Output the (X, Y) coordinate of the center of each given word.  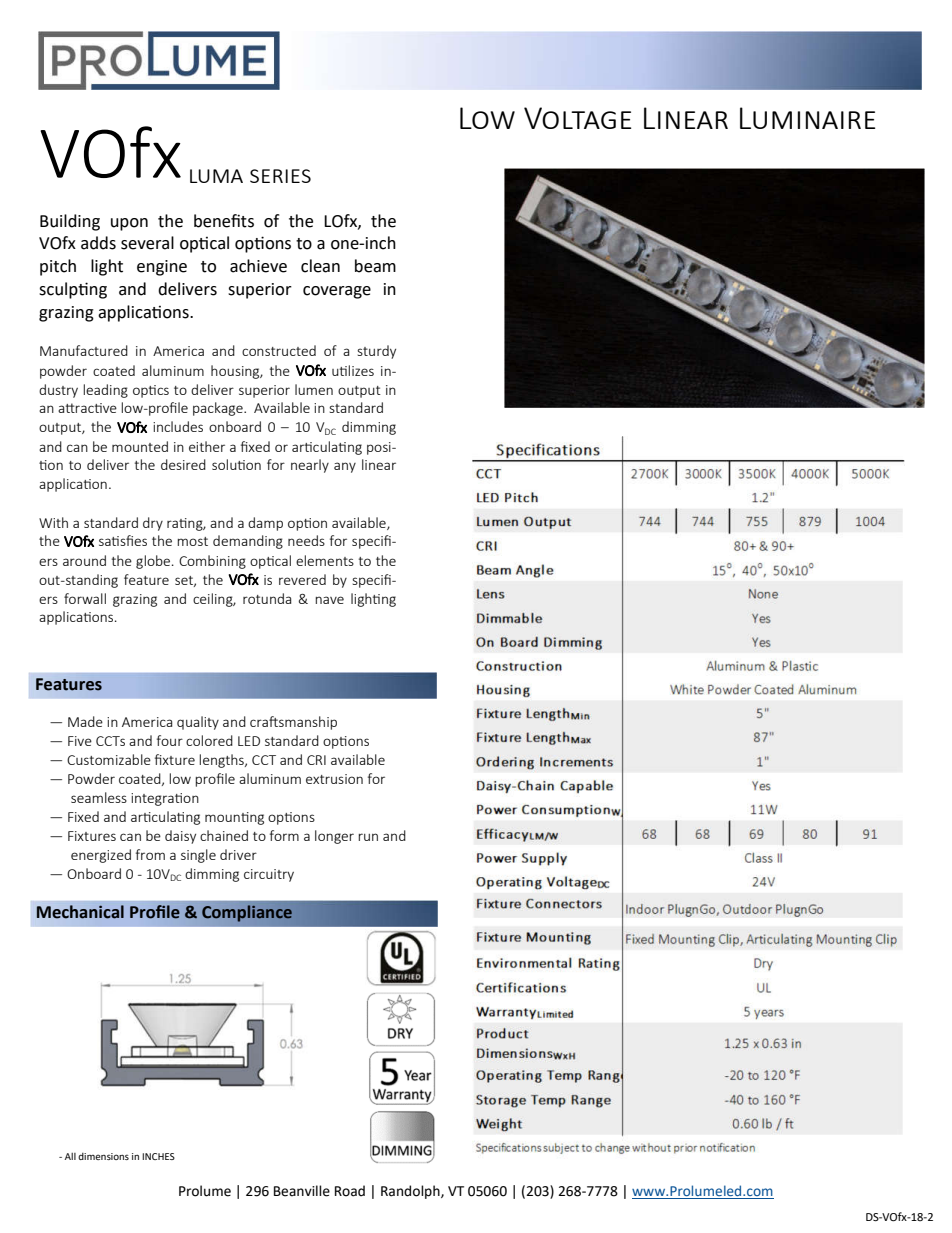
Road (350, 1191)
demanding (248, 542)
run (368, 837)
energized (101, 856)
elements (325, 560)
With (53, 522)
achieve (258, 266)
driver (238, 854)
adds (98, 243)
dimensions (103, 1156)
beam (375, 266)
